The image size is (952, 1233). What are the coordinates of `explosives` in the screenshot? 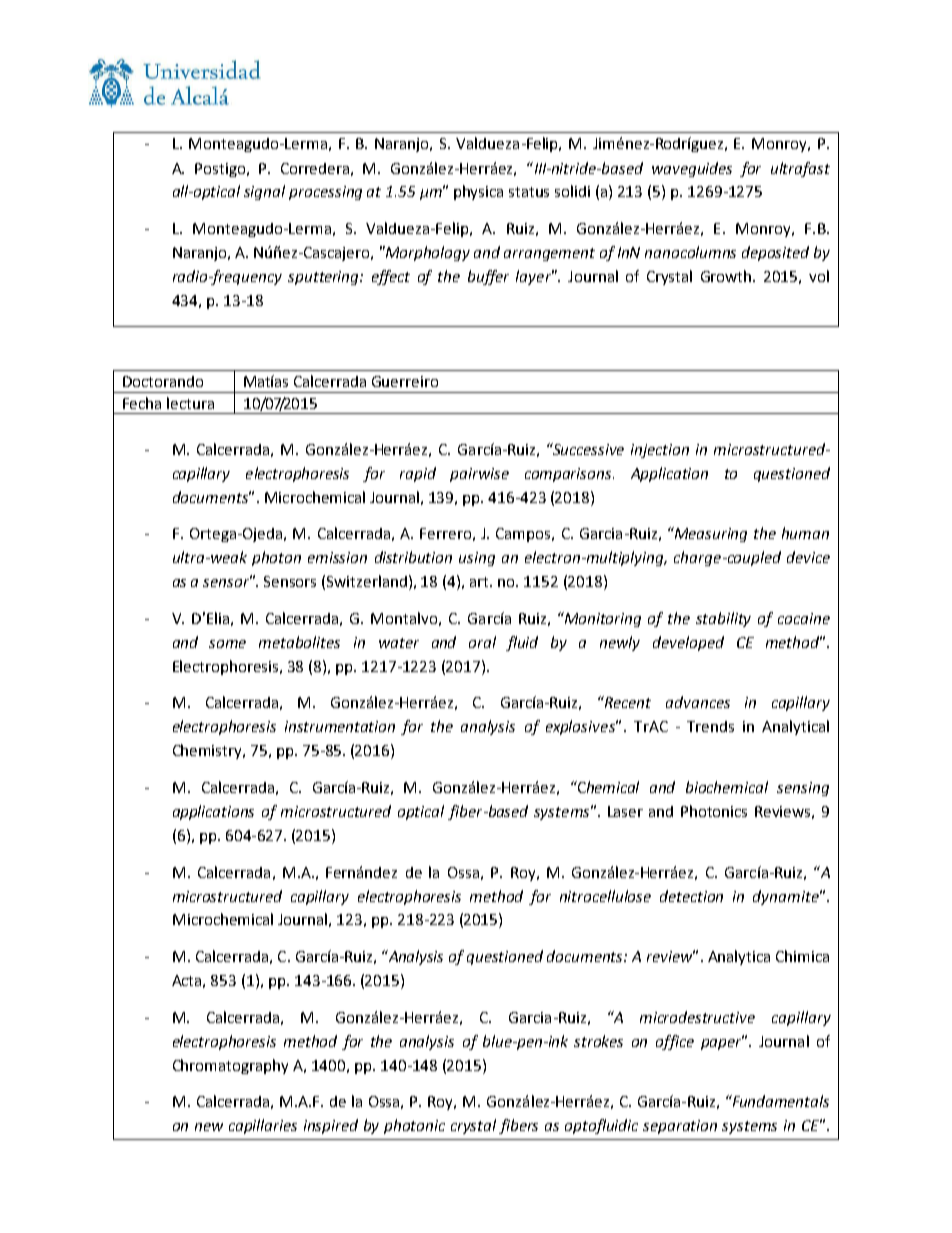 It's located at (581, 727).
